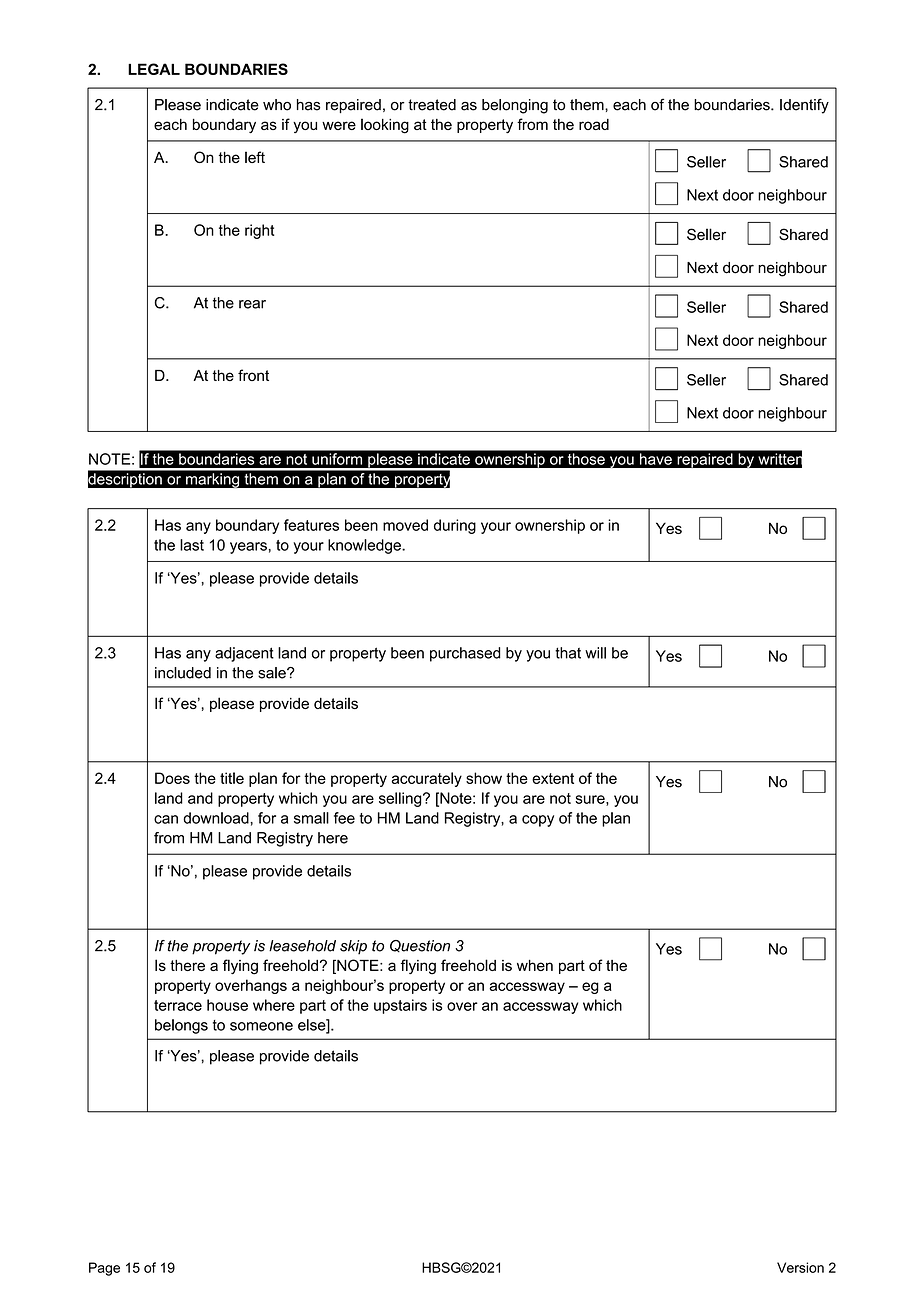 The width and height of the document is (924, 1308). Describe the element at coordinates (804, 106) in the document. I see `Identify` at that location.
